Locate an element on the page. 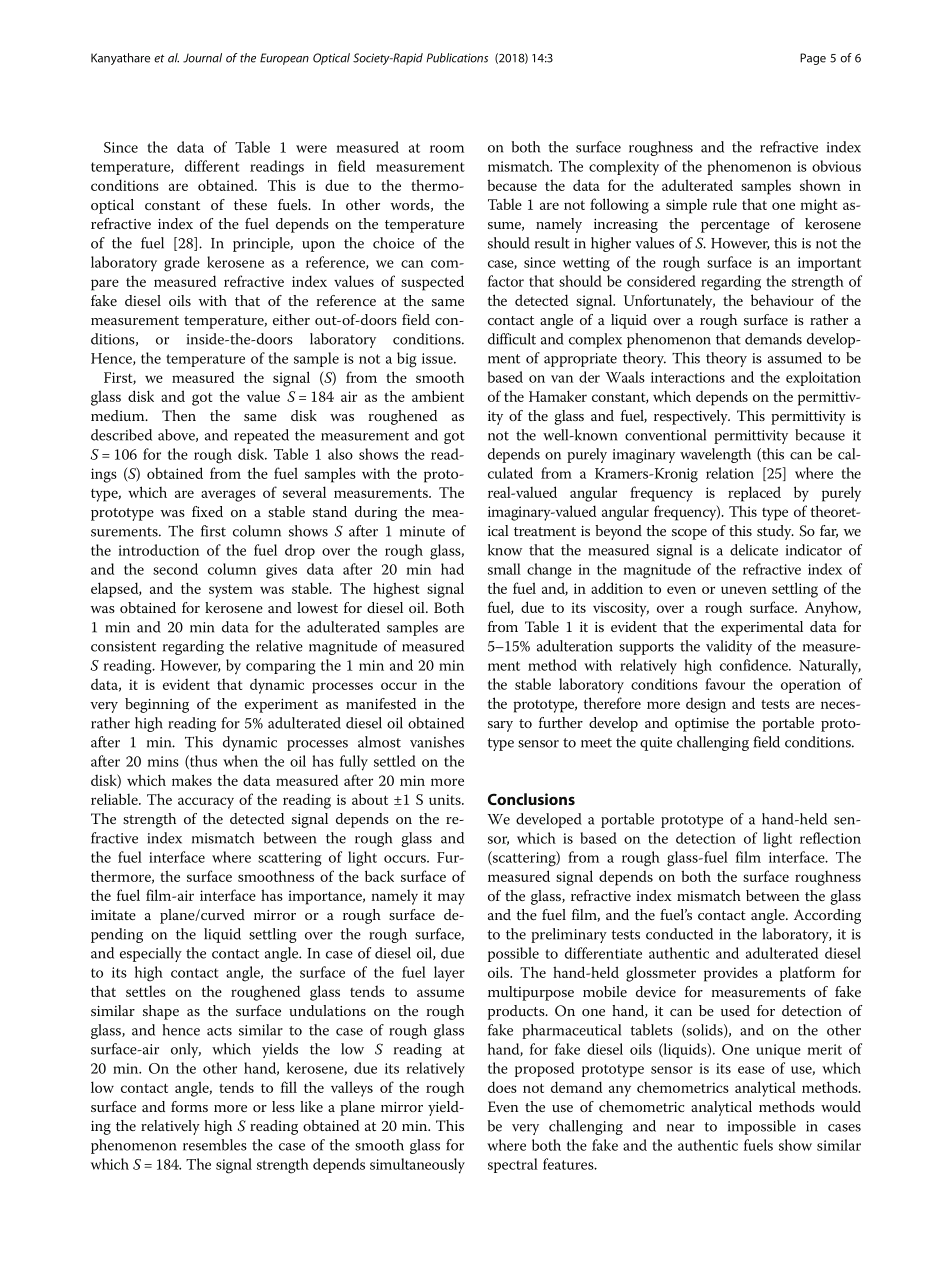 This document has width=952, height=1265. repeated is located at coordinates (261, 436).
